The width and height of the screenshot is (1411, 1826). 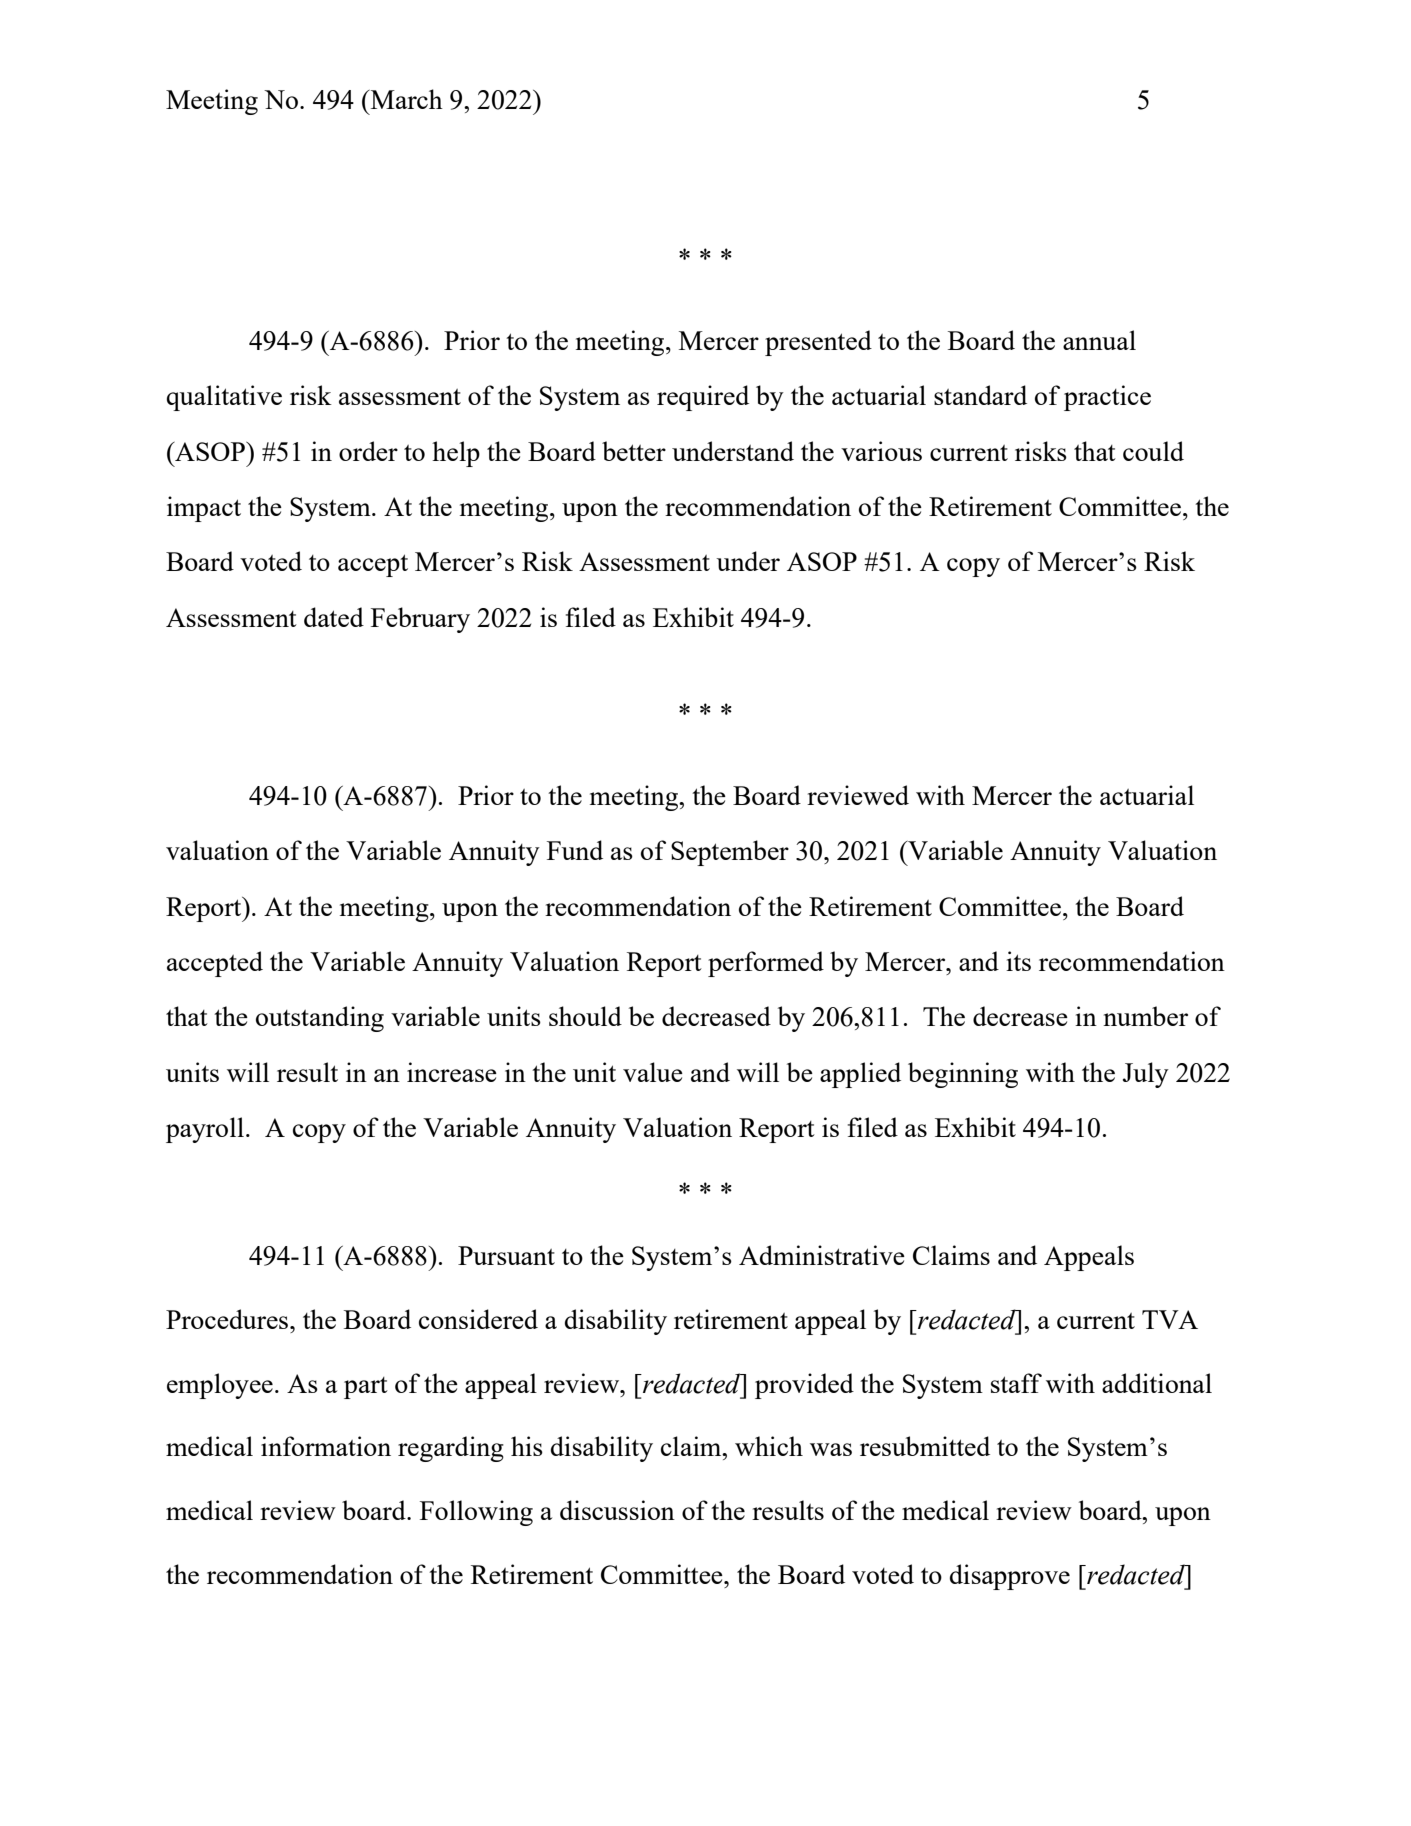 I want to click on March, so click(x=405, y=99).
